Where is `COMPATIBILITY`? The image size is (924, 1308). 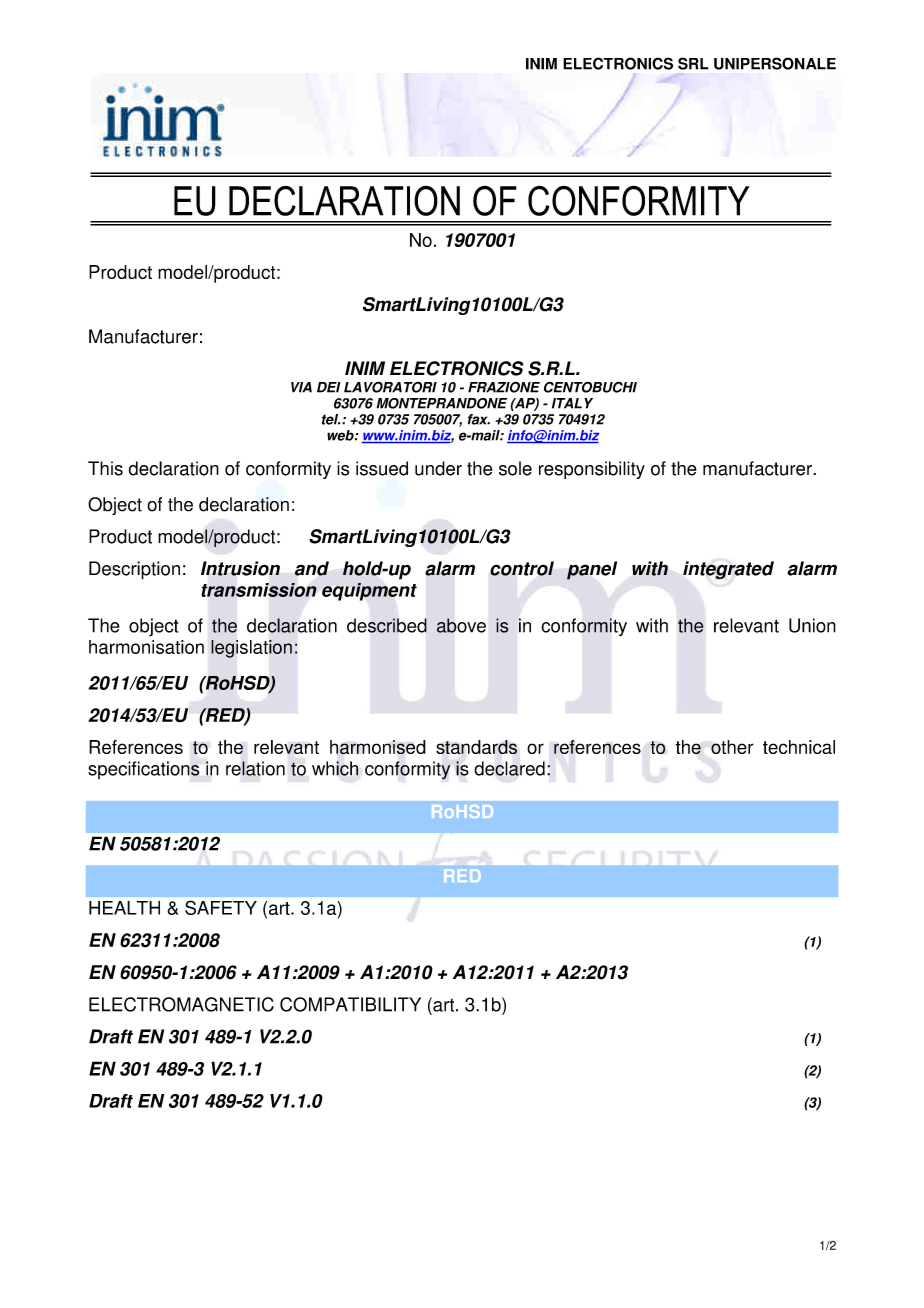
COMPATIBILITY is located at coordinates (350, 1004).
